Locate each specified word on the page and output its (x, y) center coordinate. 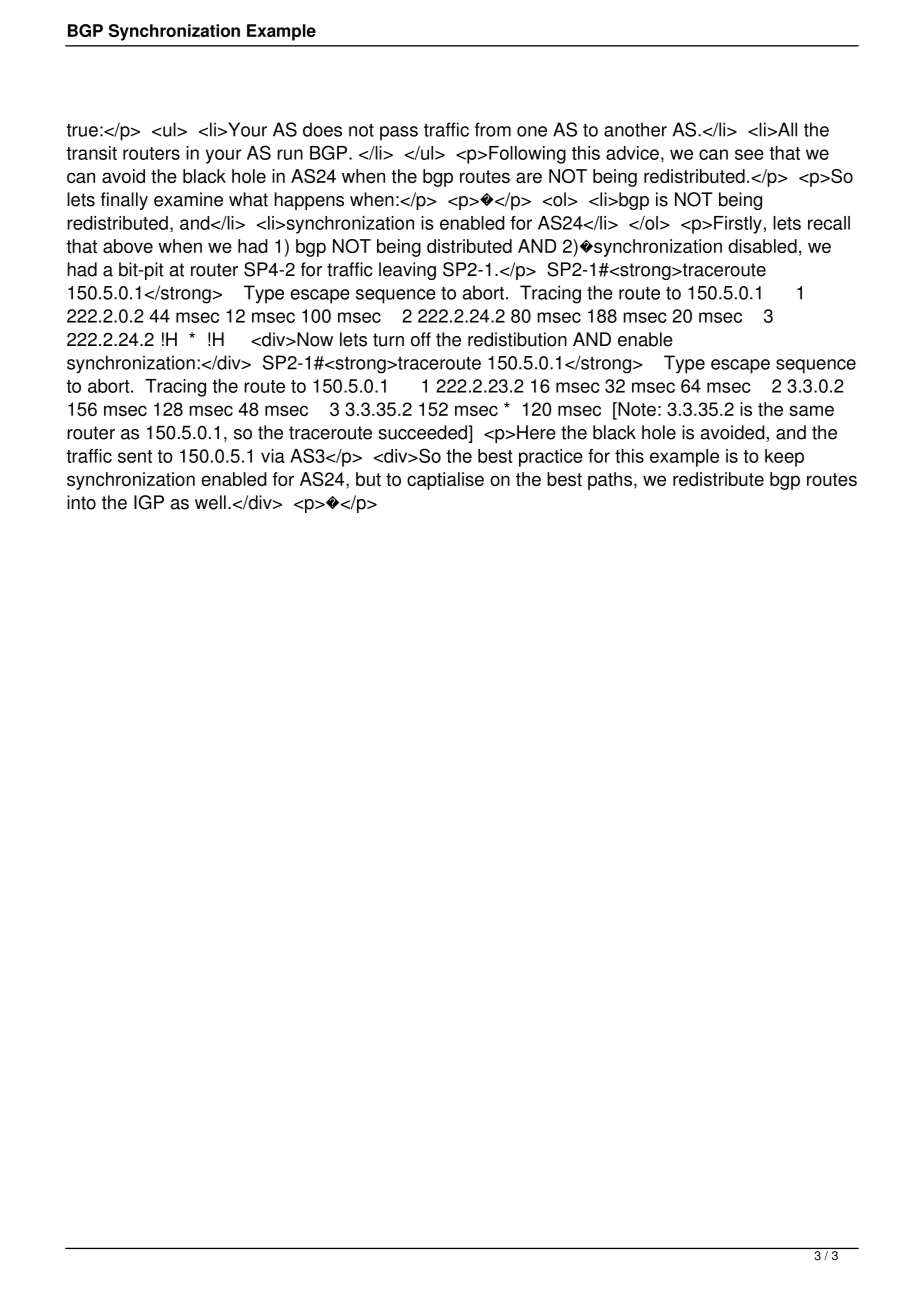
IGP (149, 502)
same (811, 410)
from (493, 129)
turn (388, 340)
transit (91, 153)
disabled (762, 246)
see (749, 154)
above (128, 246)
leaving (407, 271)
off (421, 339)
